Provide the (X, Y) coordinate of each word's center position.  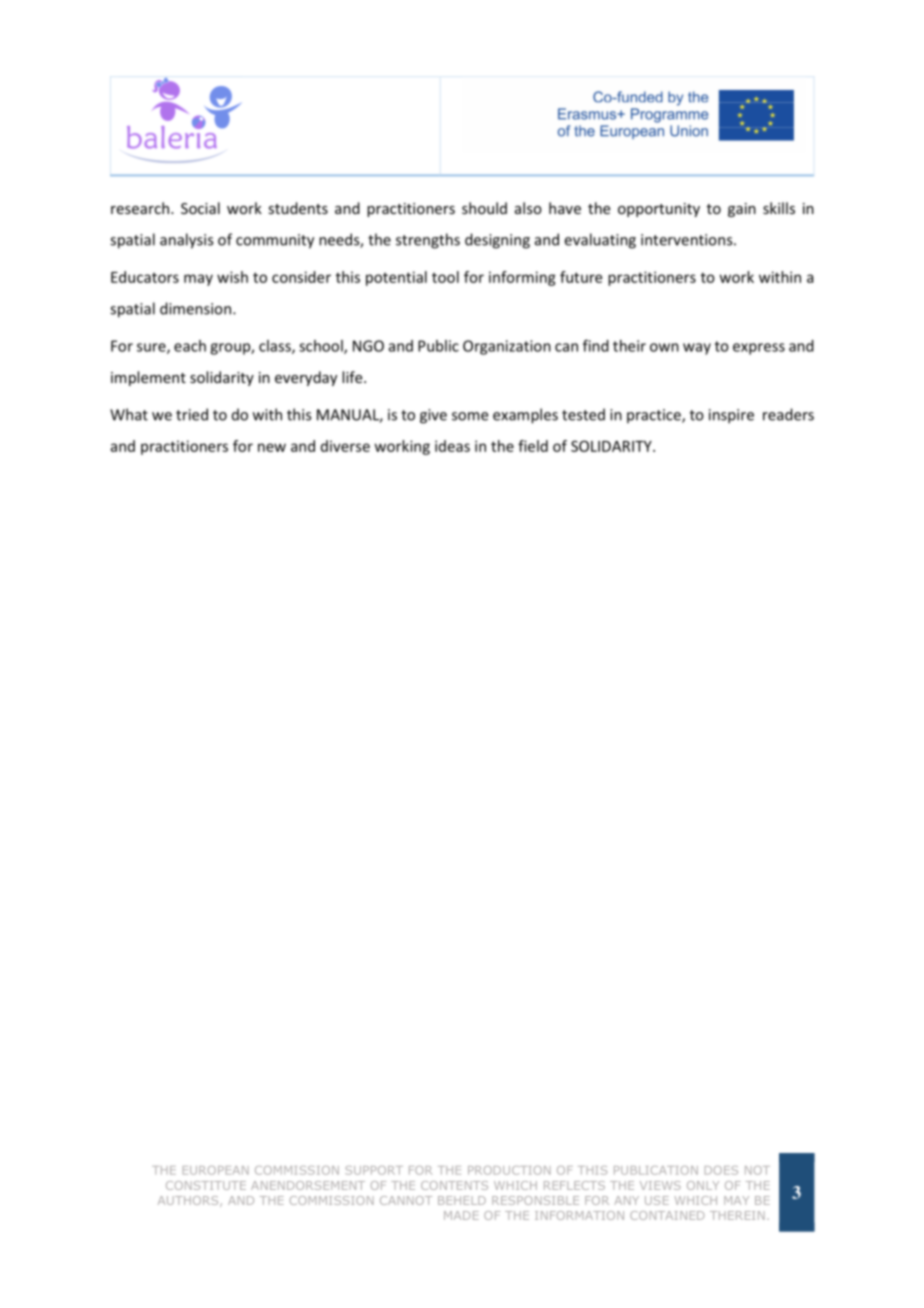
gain (742, 210)
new (272, 447)
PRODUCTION (509, 1170)
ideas (452, 446)
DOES (721, 1170)
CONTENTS (454, 1185)
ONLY (703, 1185)
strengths (428, 241)
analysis (186, 241)
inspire (731, 416)
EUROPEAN (216, 1170)
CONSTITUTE (206, 1185)
